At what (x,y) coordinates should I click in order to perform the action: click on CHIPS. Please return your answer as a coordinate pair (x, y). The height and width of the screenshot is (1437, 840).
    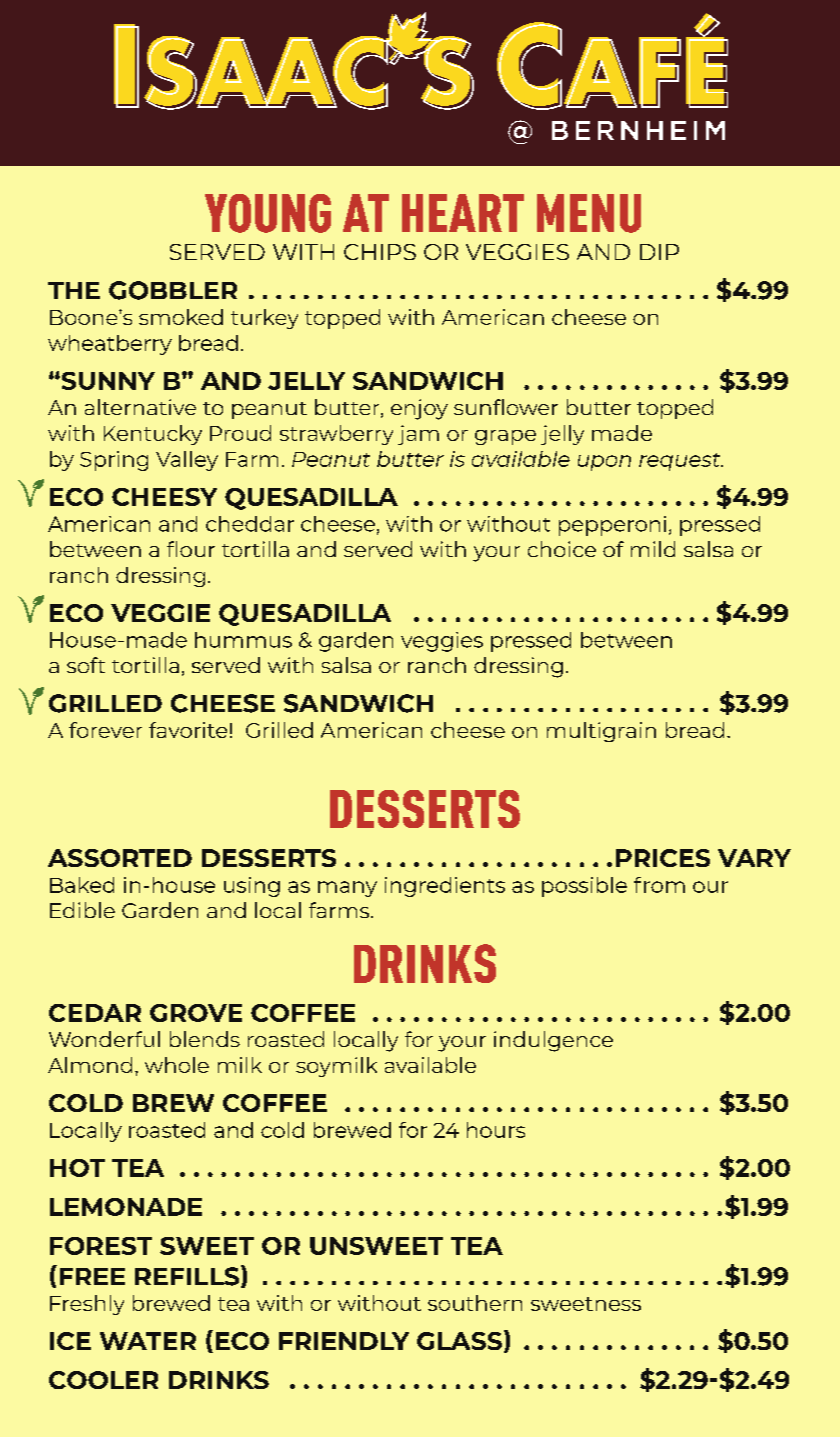
    Looking at the image, I should click on (380, 252).
